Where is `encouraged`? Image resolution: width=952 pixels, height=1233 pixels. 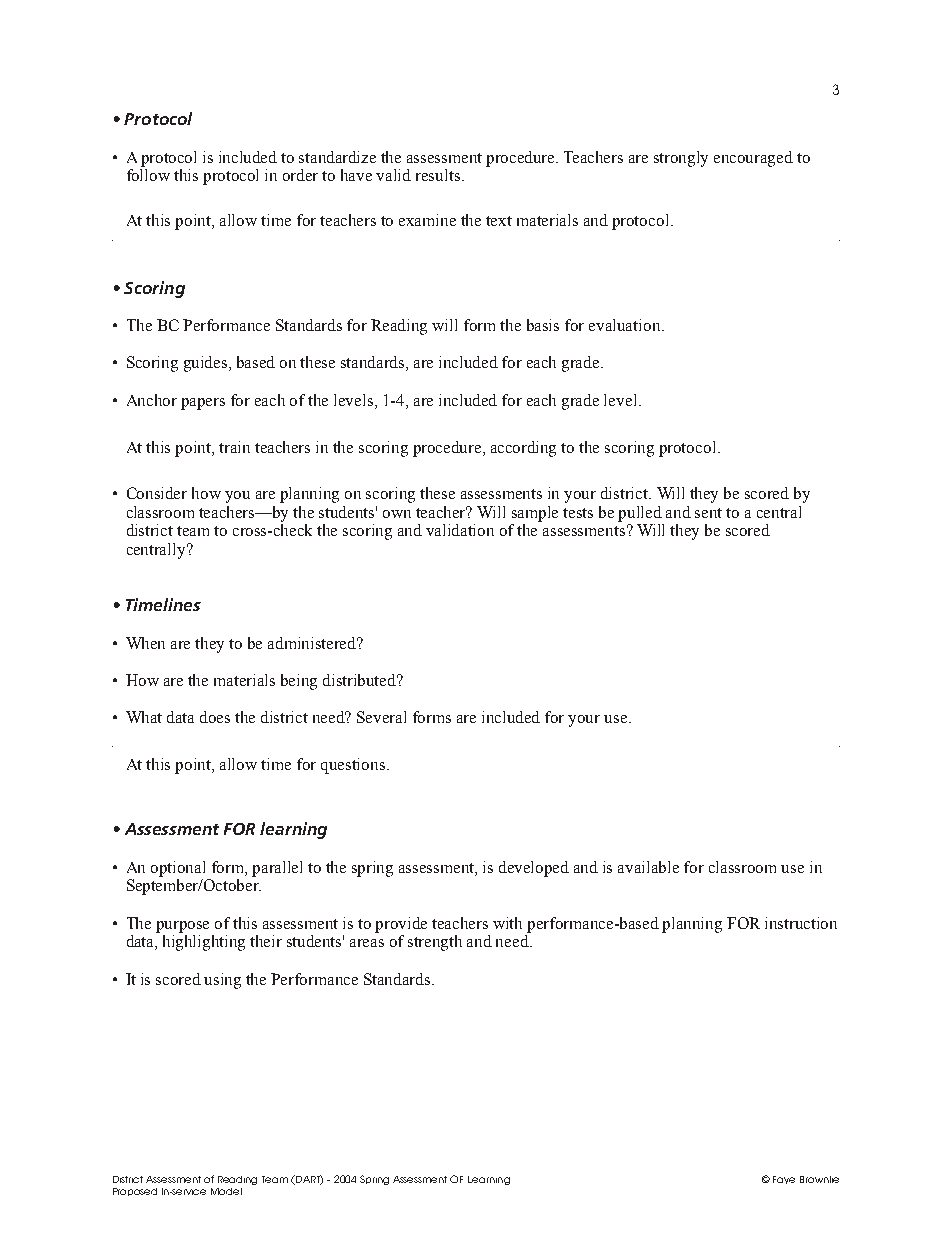 encouraged is located at coordinates (753, 159).
